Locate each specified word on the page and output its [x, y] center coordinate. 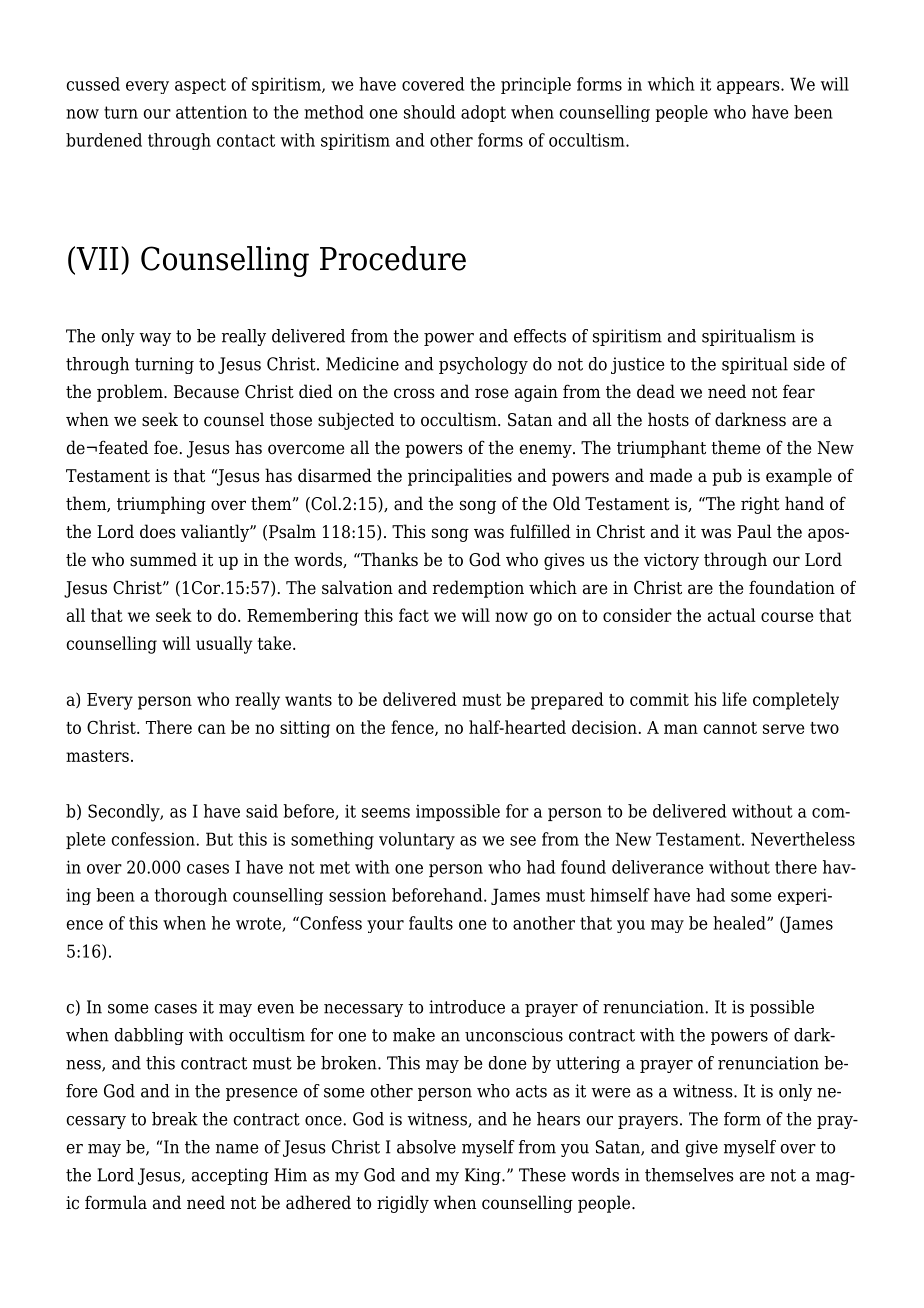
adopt [483, 113]
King [484, 1176]
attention [211, 112]
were [611, 1093]
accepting [230, 1176]
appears [749, 87]
